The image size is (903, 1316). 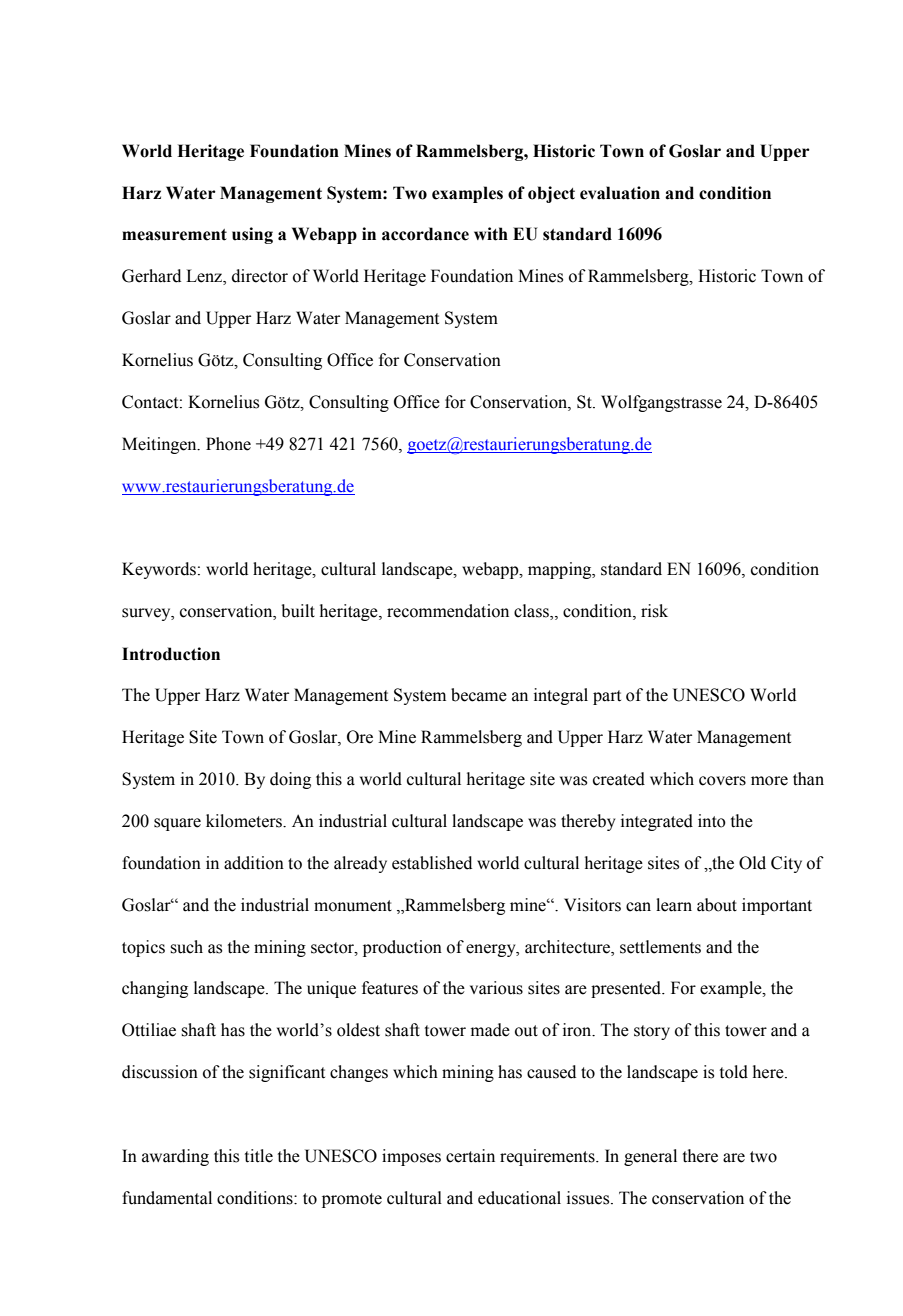 What do you see at coordinates (448, 611) in the image?
I see `recommendation` at bounding box center [448, 611].
